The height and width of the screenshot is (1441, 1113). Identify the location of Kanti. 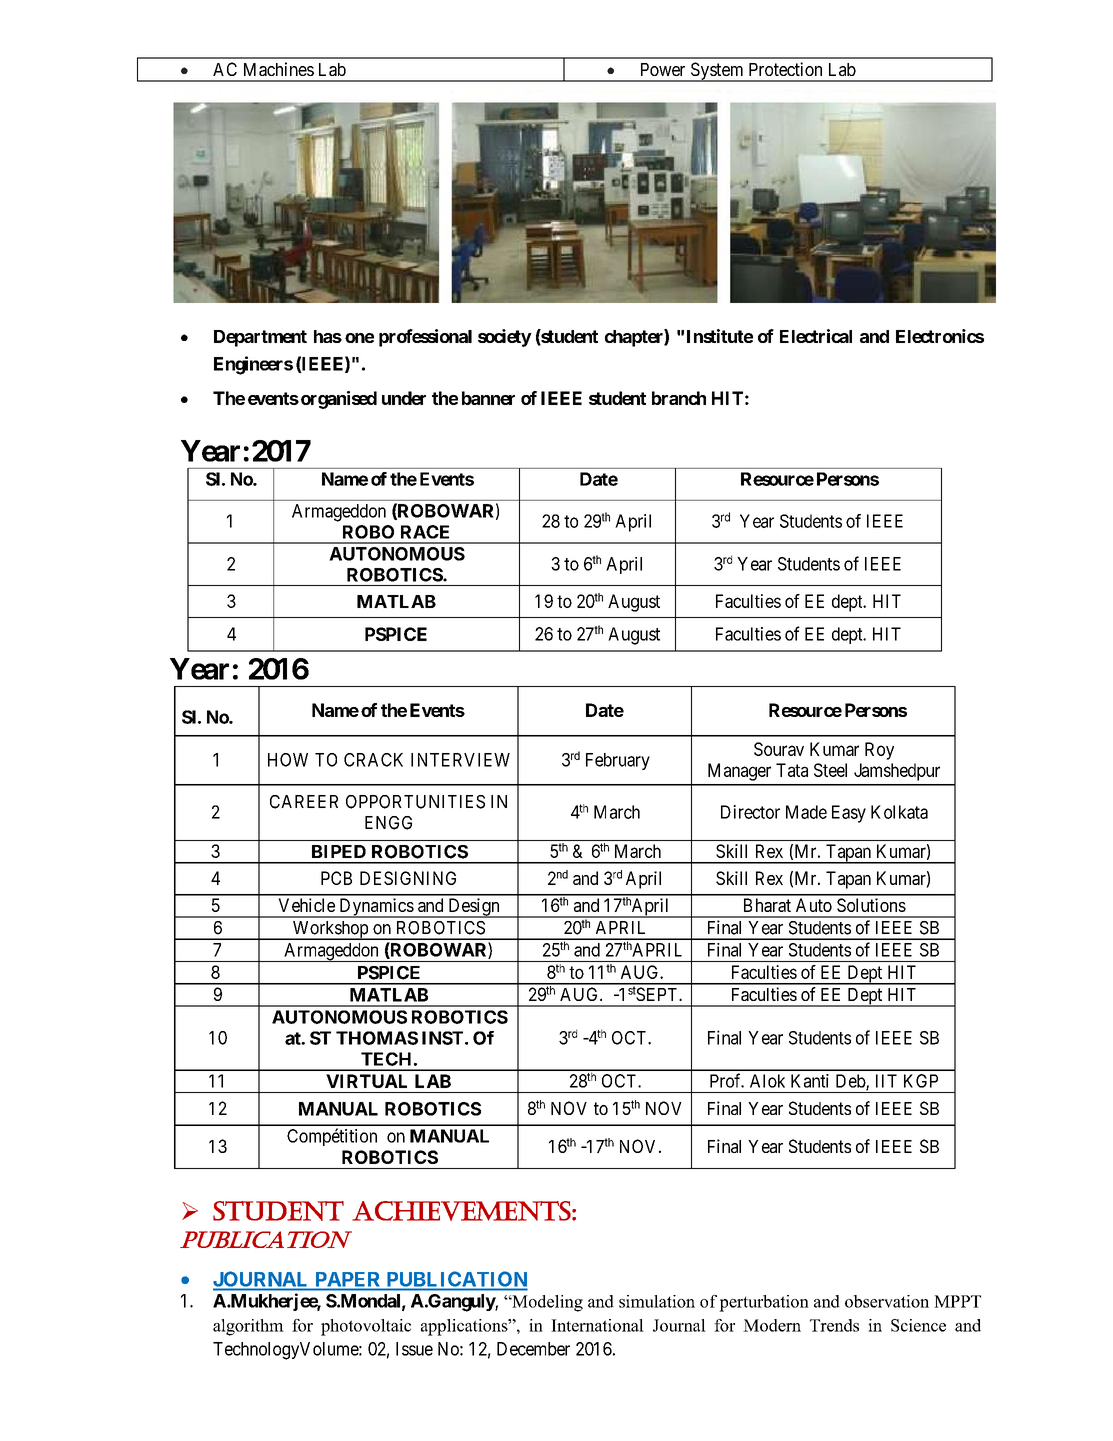
(810, 1081).
